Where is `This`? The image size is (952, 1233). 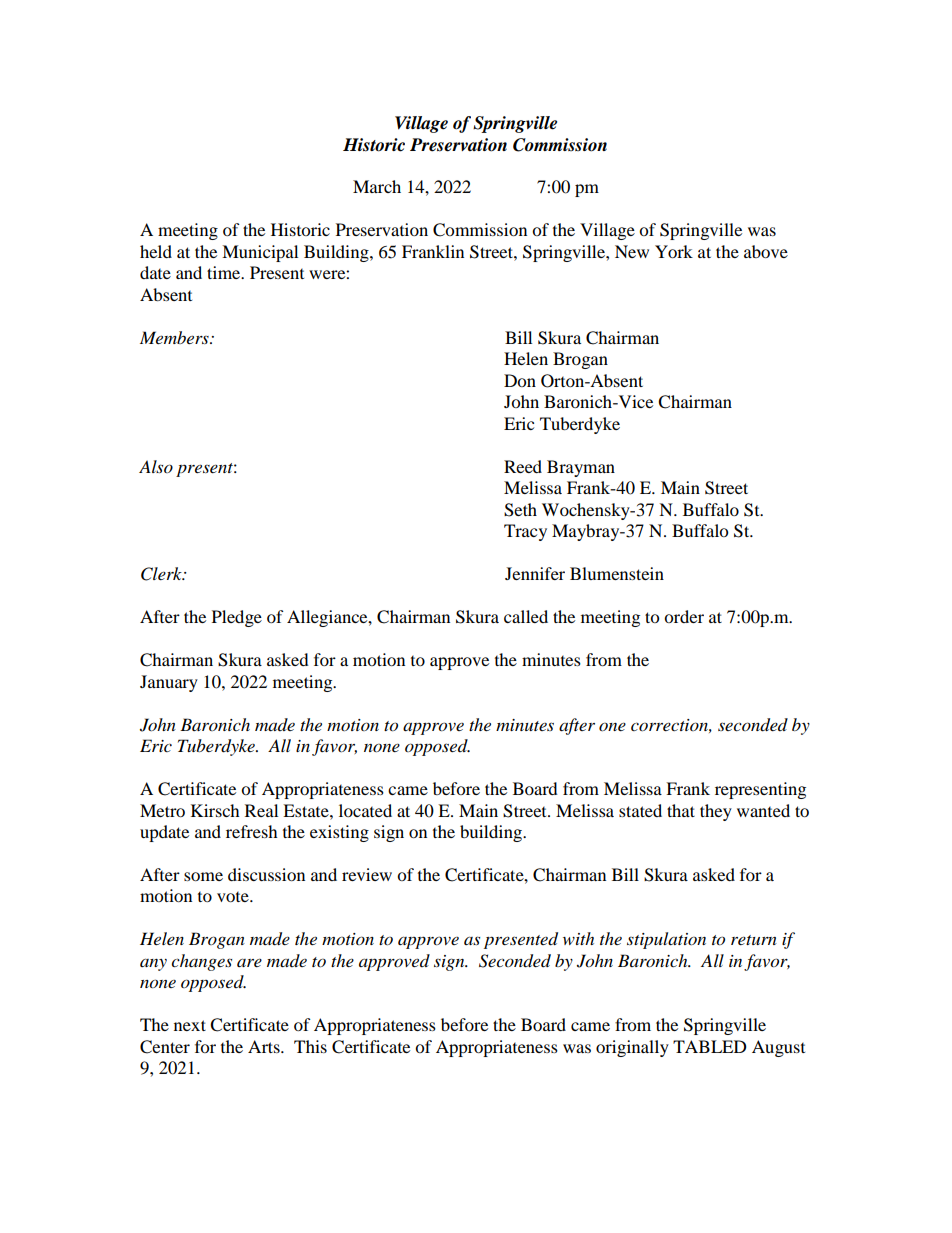 This is located at coordinates (310, 1046).
